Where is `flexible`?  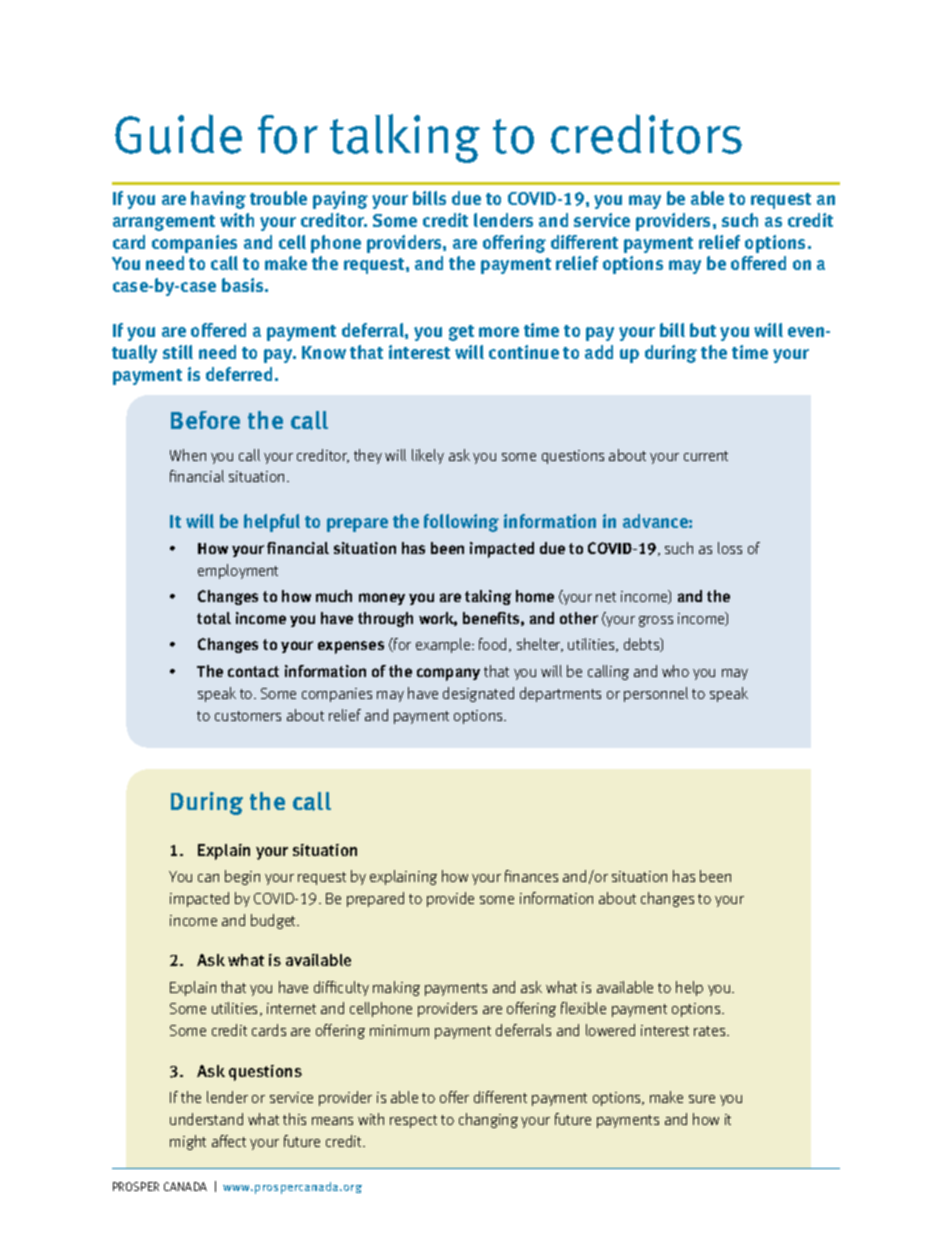
flexible is located at coordinates (583, 1008).
